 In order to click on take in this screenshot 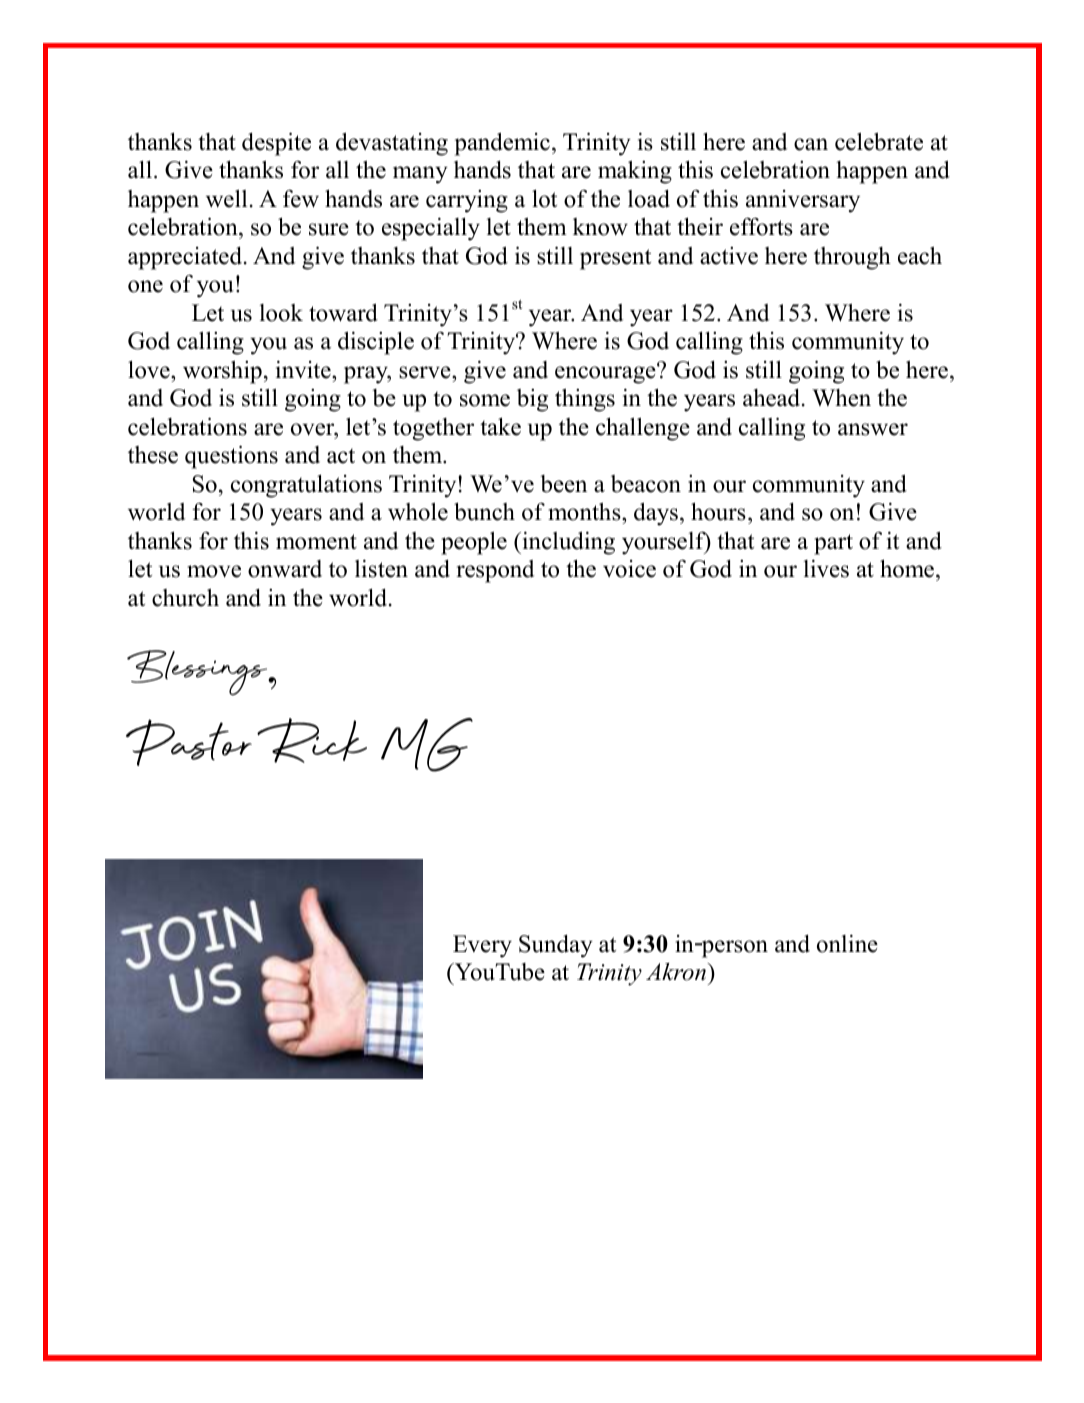, I will do `click(500, 426)`.
